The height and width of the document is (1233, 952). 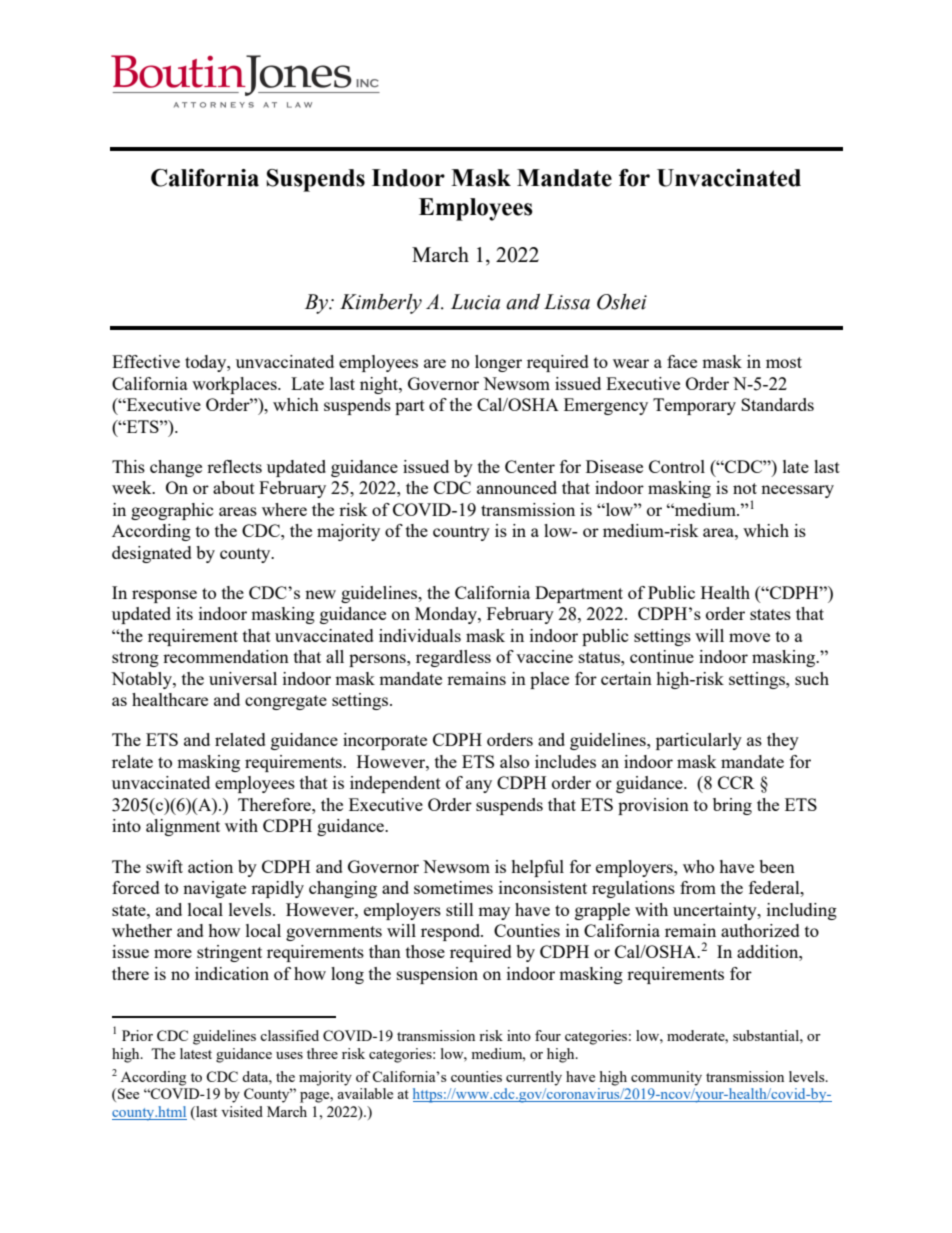 I want to click on Monday, so click(x=447, y=615).
